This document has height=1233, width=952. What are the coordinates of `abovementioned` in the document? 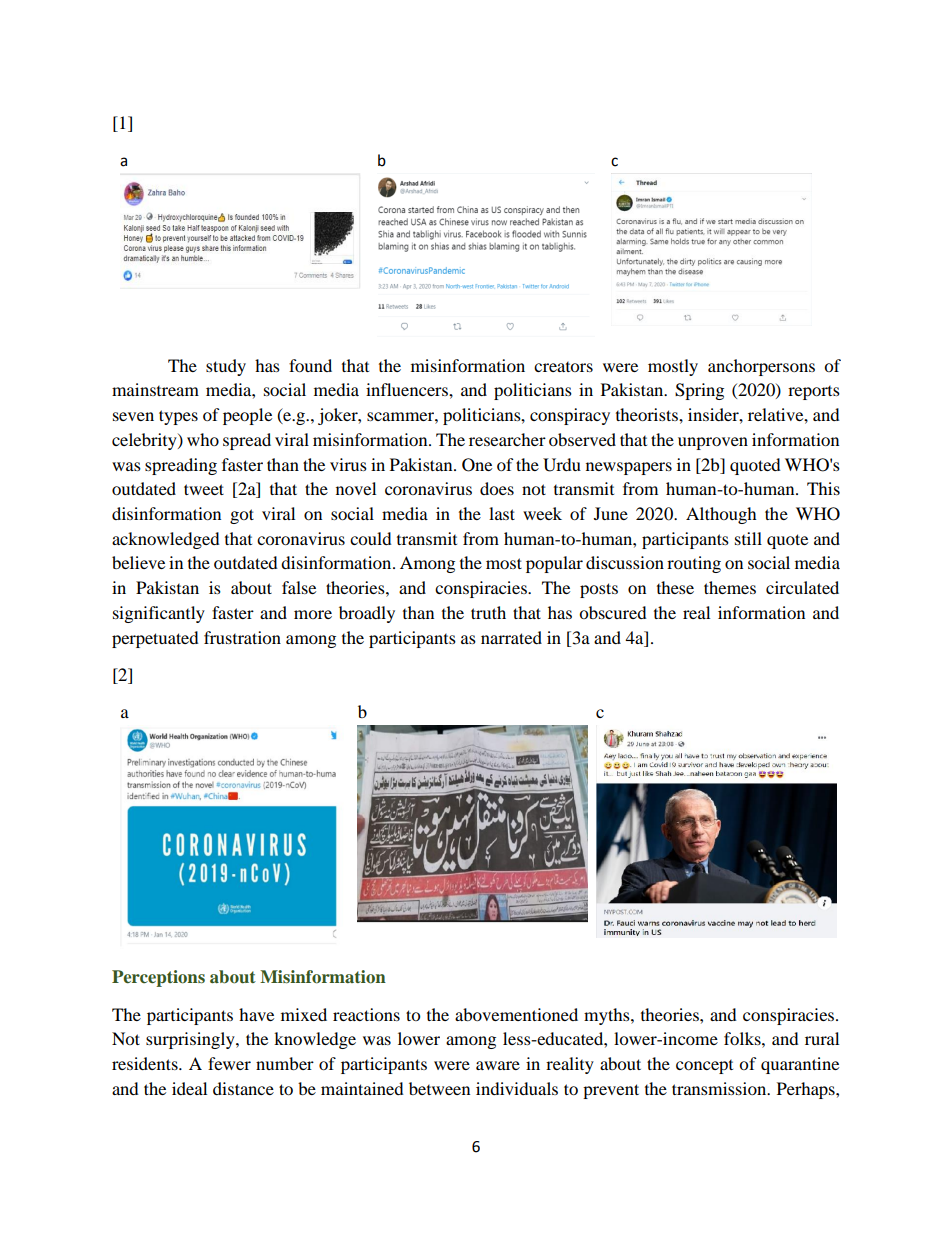 It's located at (516, 1014).
